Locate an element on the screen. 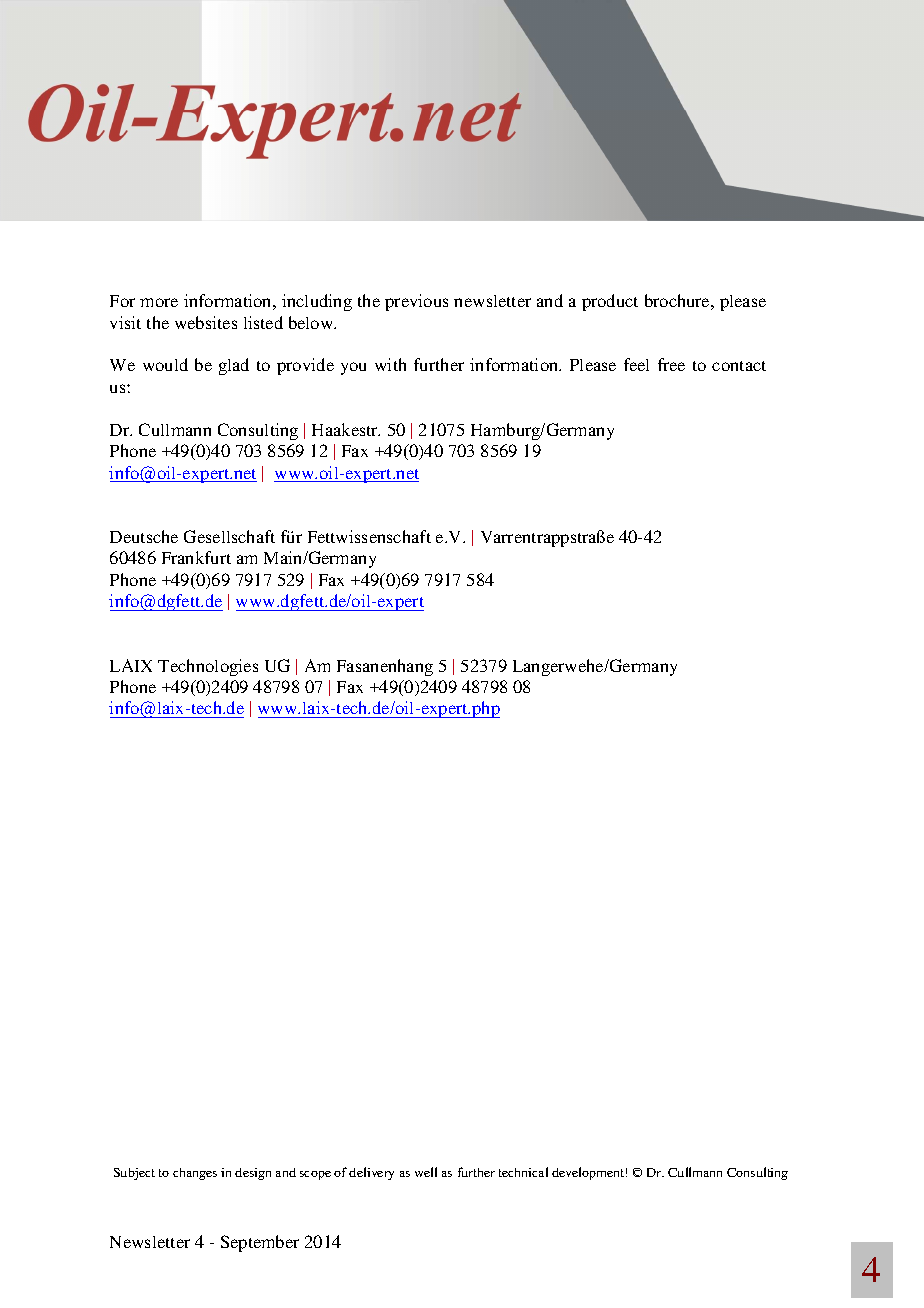 The width and height of the screenshot is (924, 1308). Frankfurt is located at coordinates (196, 557).
